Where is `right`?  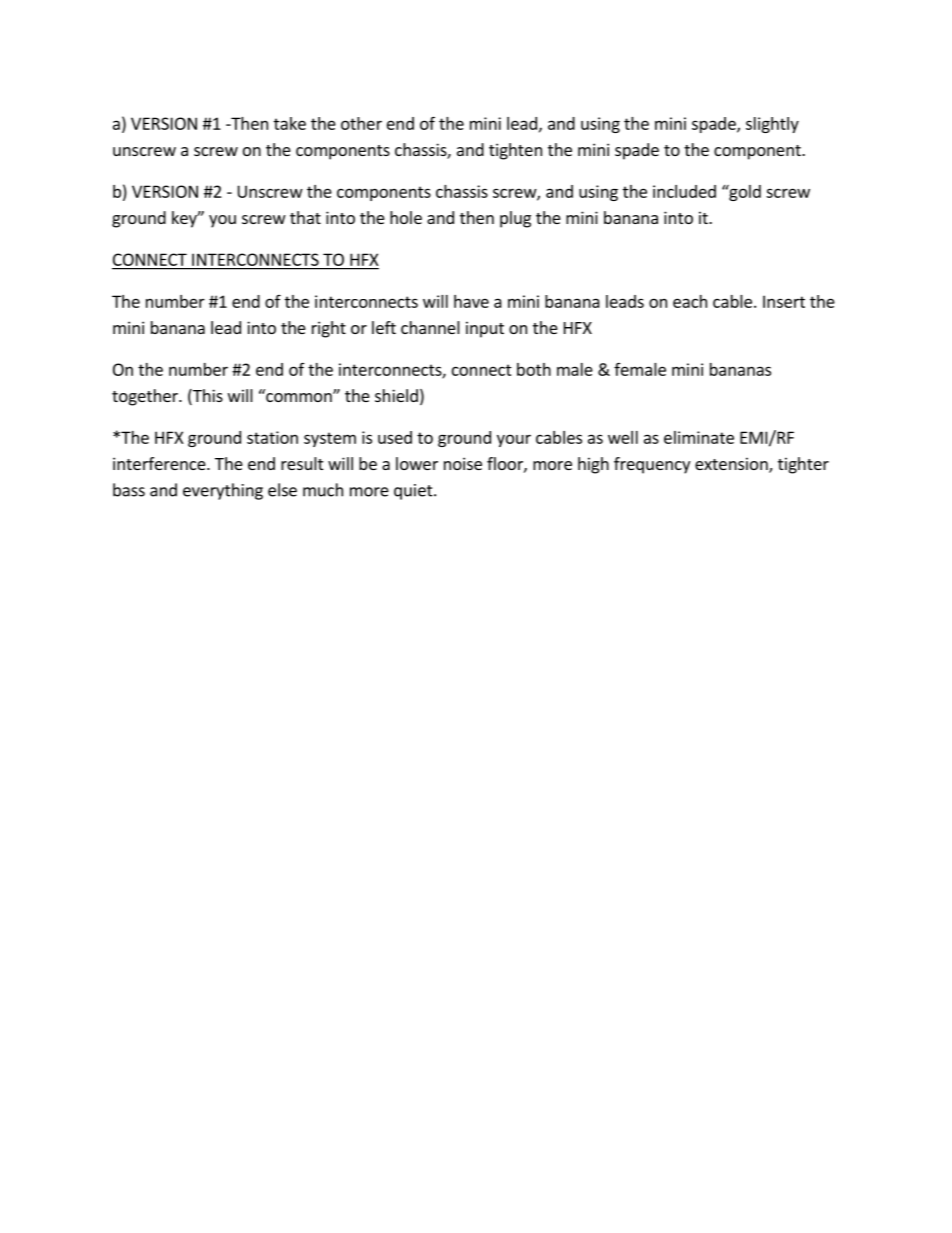
right is located at coordinates (329, 329).
